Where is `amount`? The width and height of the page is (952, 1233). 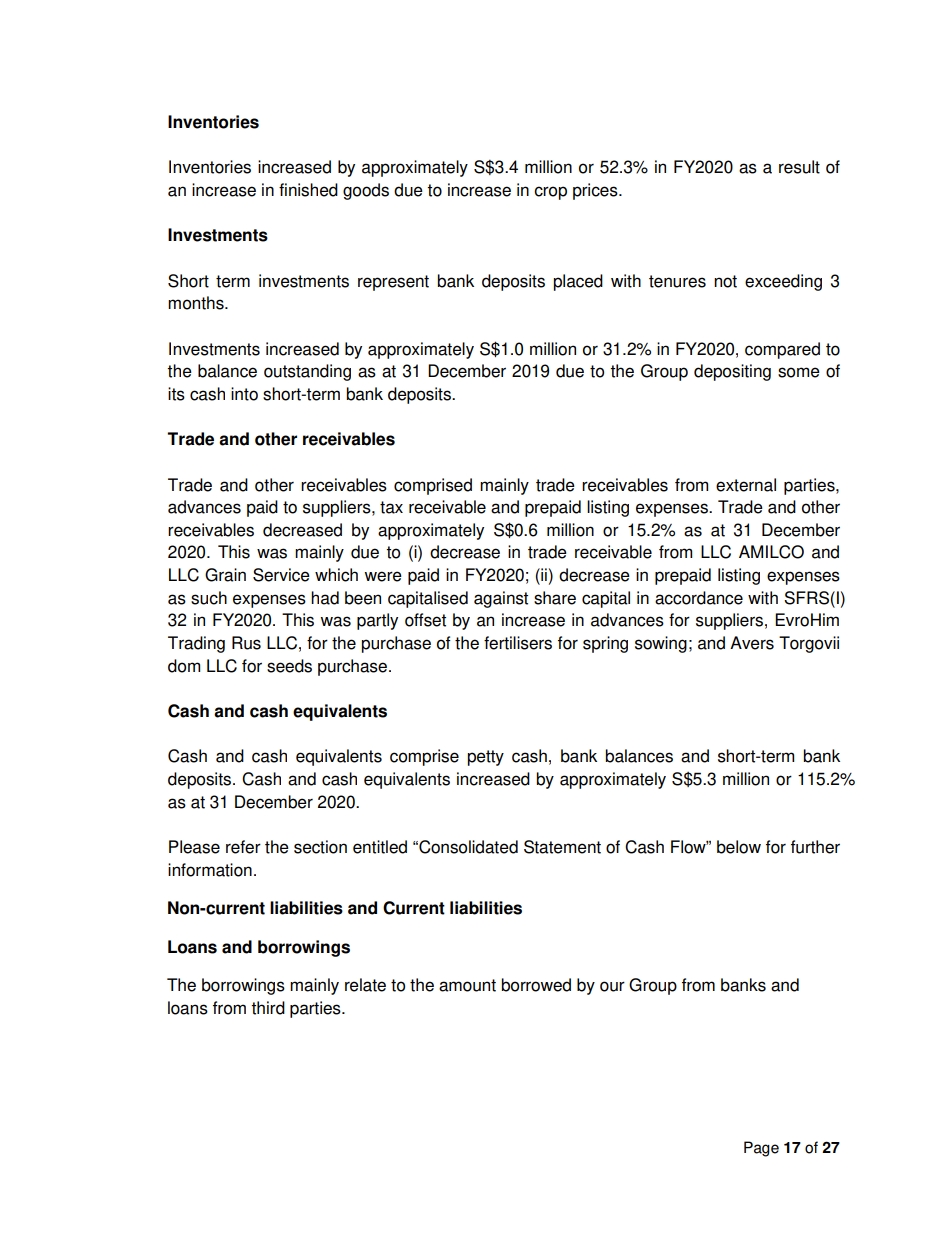
amount is located at coordinates (467, 985).
